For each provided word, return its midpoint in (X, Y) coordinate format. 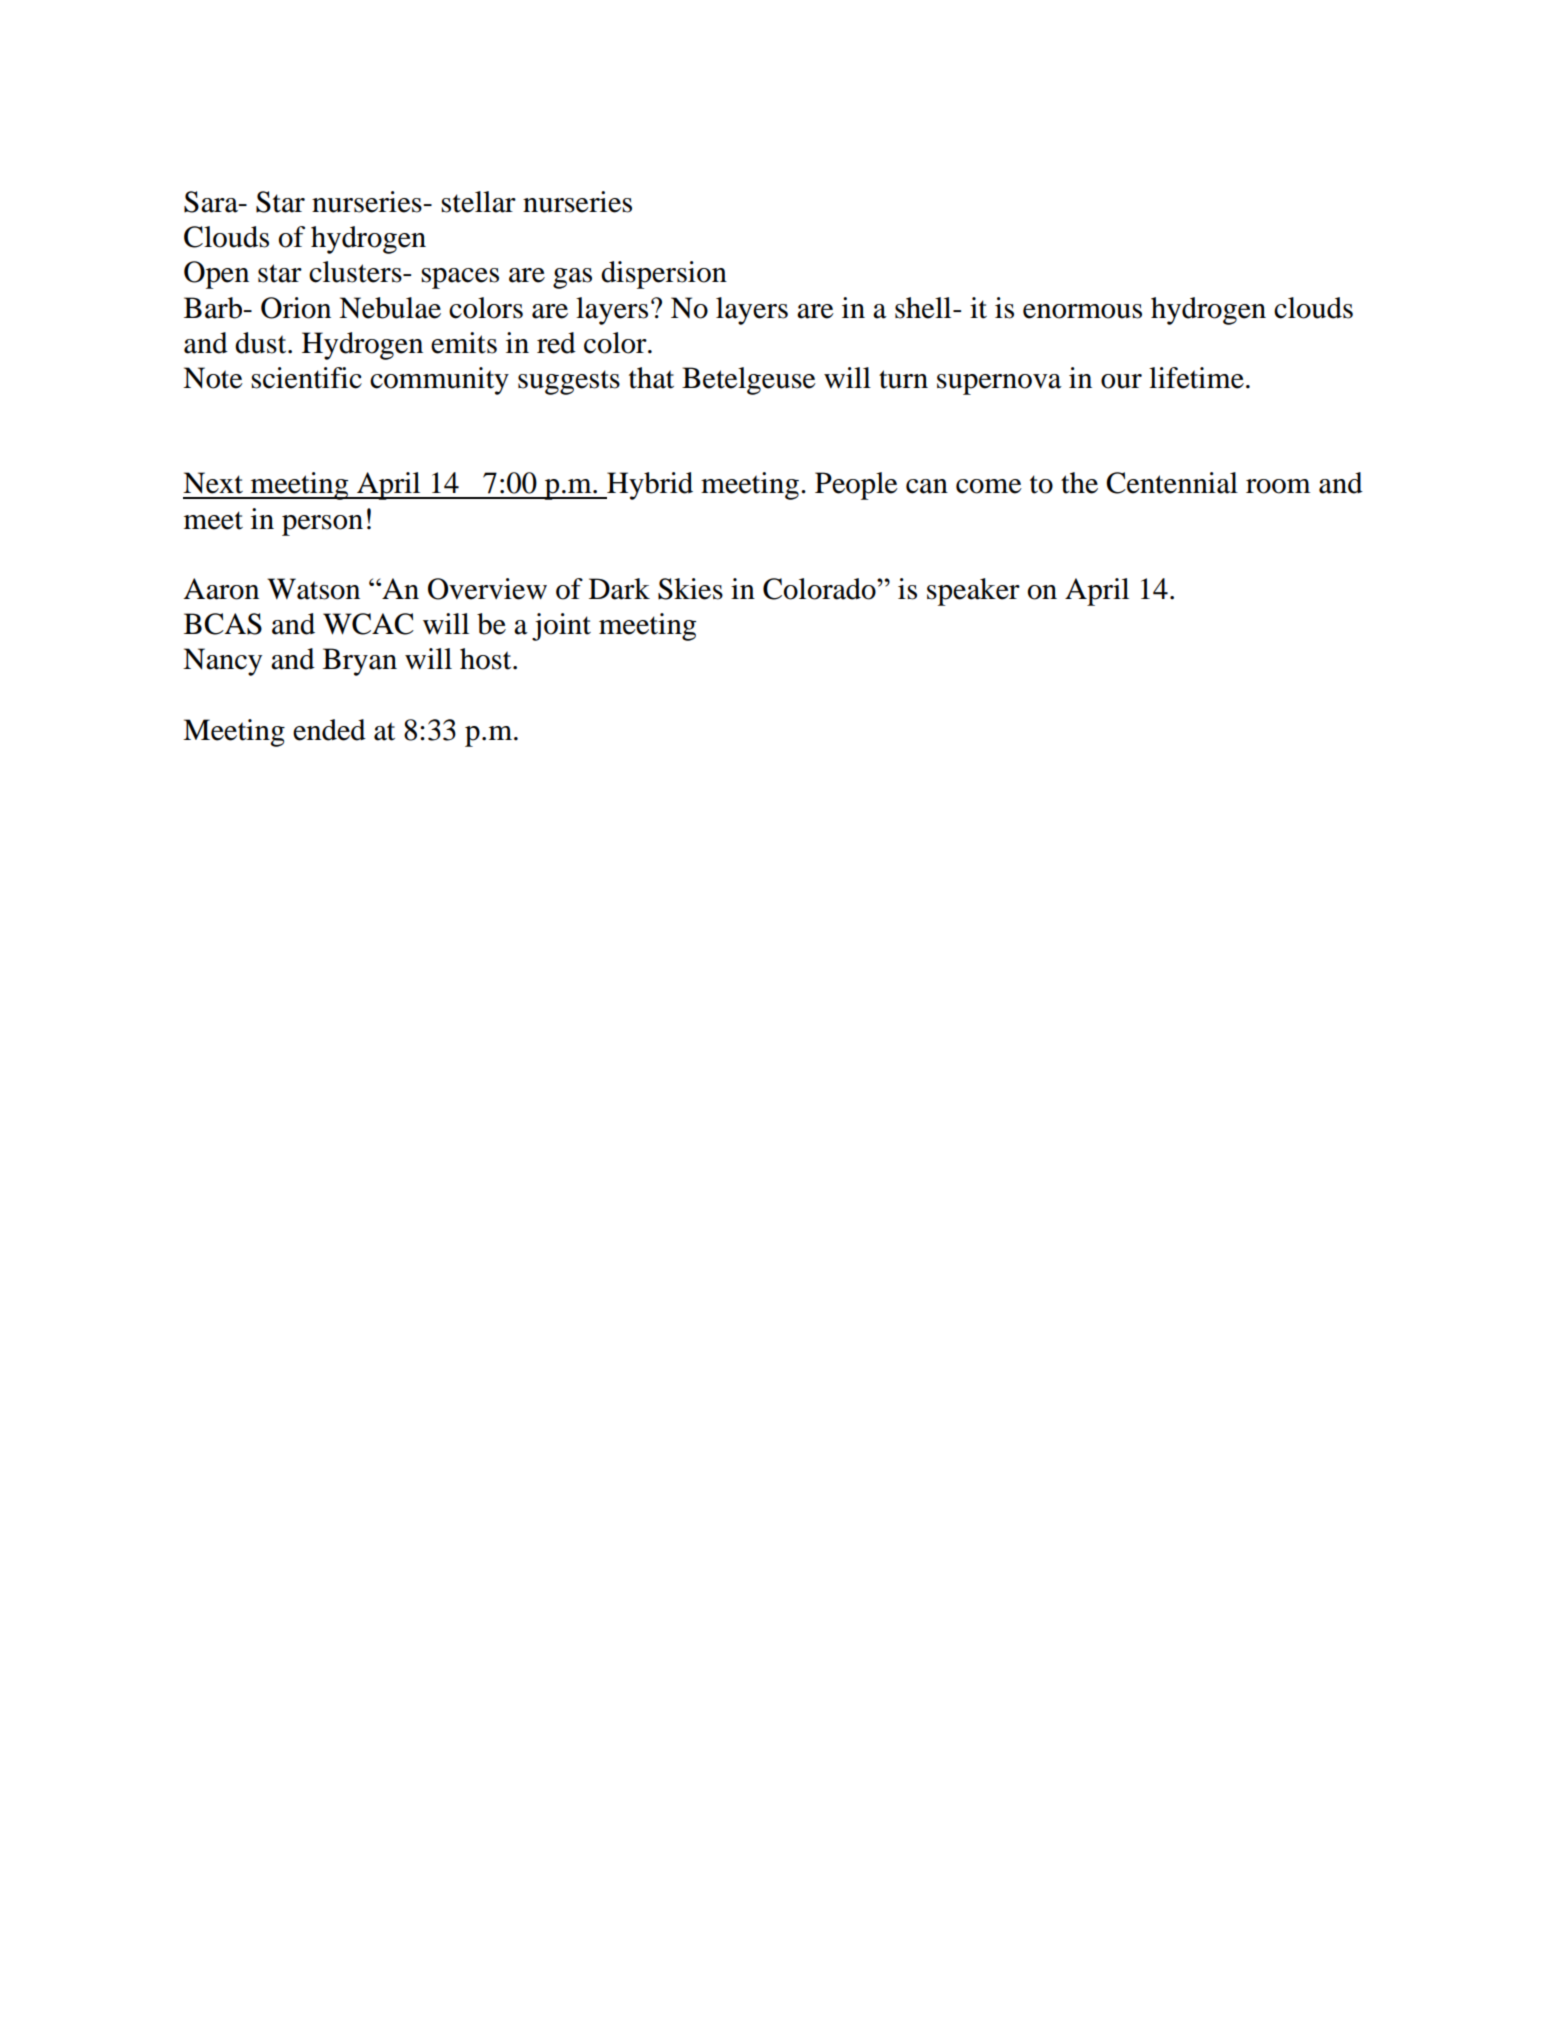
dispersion (664, 275)
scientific (306, 378)
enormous (1082, 311)
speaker (973, 592)
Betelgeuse (749, 381)
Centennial (1172, 483)
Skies (690, 589)
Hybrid (649, 486)
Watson (313, 589)
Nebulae (390, 308)
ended (329, 730)
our (1121, 381)
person (322, 525)
